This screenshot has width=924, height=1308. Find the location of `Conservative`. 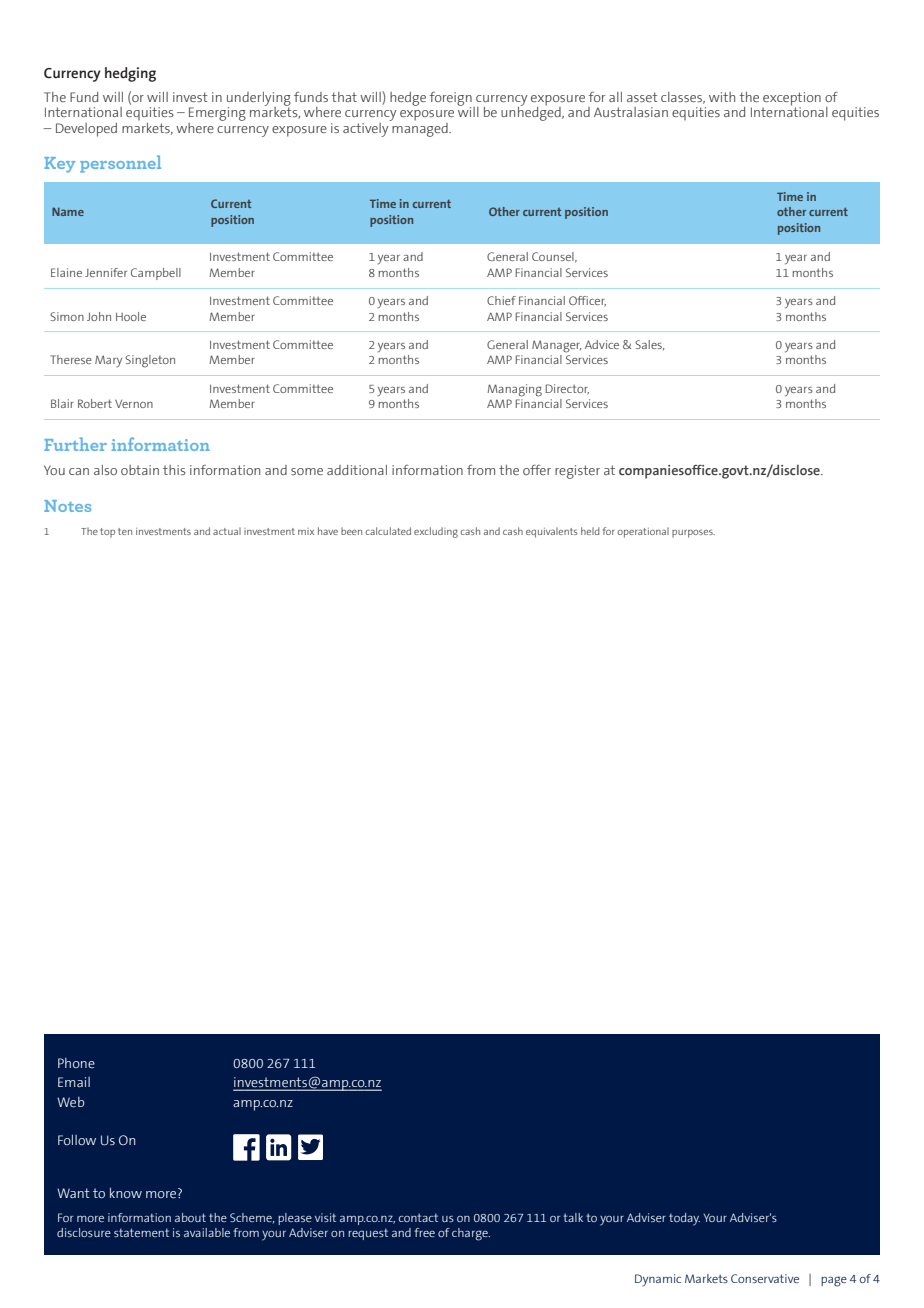

Conservative is located at coordinates (765, 1278).
